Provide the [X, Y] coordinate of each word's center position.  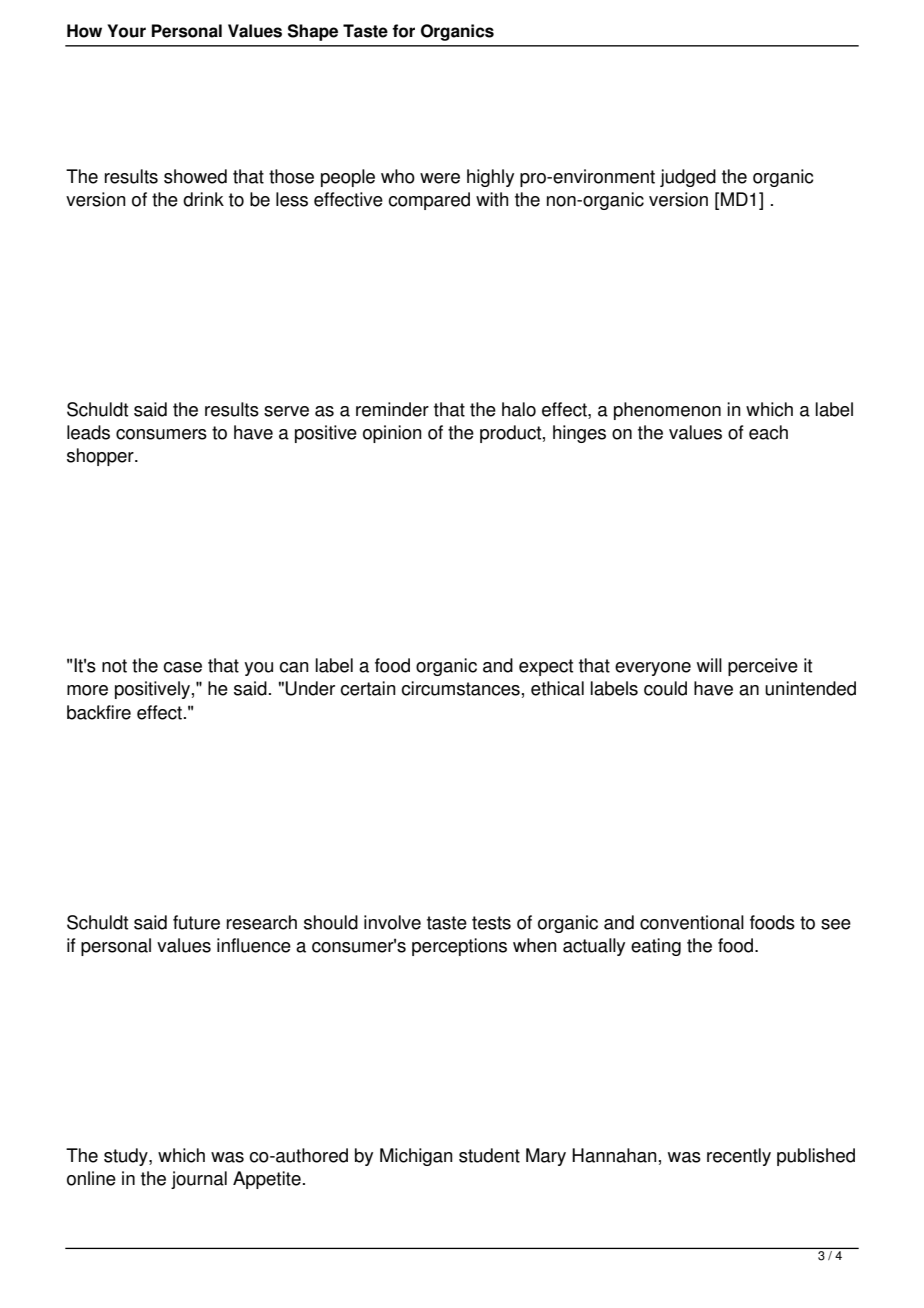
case [182, 667]
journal [199, 1180]
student [489, 1155]
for [403, 31]
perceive [763, 667]
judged [688, 178]
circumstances [460, 688]
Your [126, 31]
